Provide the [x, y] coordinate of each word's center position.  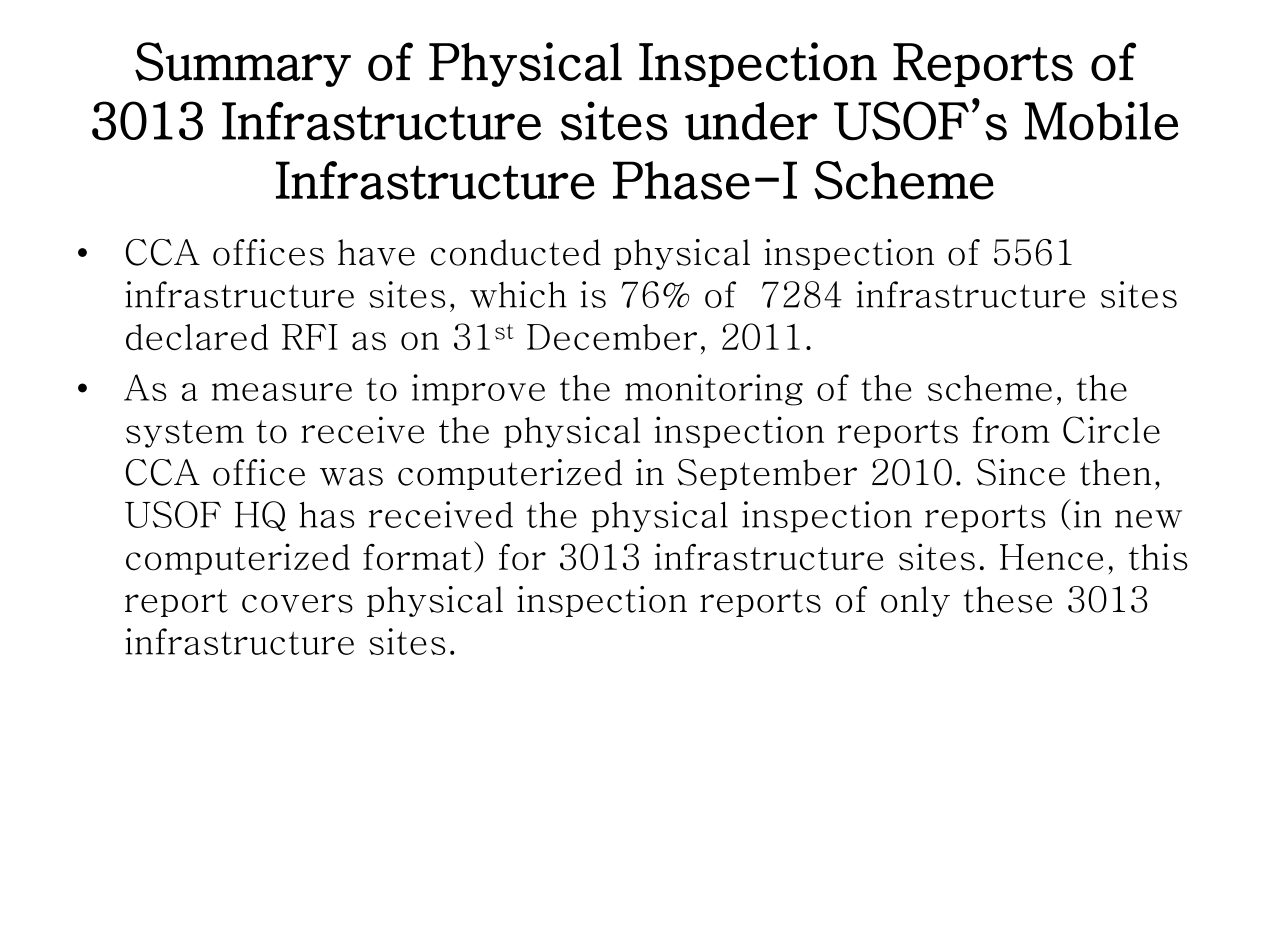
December [612, 337]
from [1011, 430]
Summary [243, 64]
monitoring [714, 390]
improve [478, 390]
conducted [516, 252]
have [376, 252]
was [351, 477]
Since [1021, 472]
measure [282, 392]
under [751, 121]
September [767, 474]
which [518, 294]
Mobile [1102, 121]
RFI [310, 337]
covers [297, 603]
